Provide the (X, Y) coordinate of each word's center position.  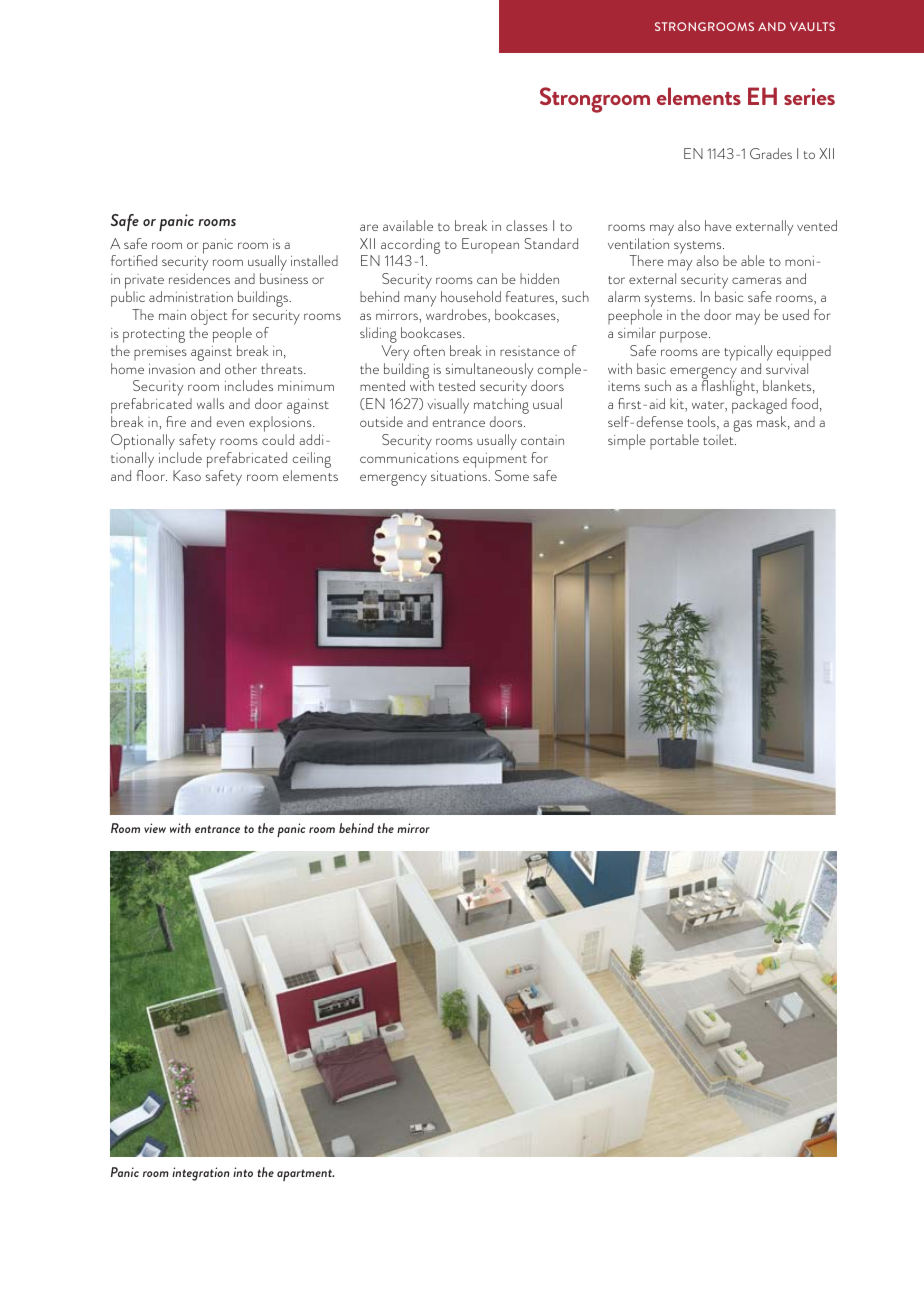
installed (314, 260)
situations (460, 476)
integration (201, 1174)
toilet (719, 439)
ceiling (311, 461)
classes (527, 225)
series (809, 96)
